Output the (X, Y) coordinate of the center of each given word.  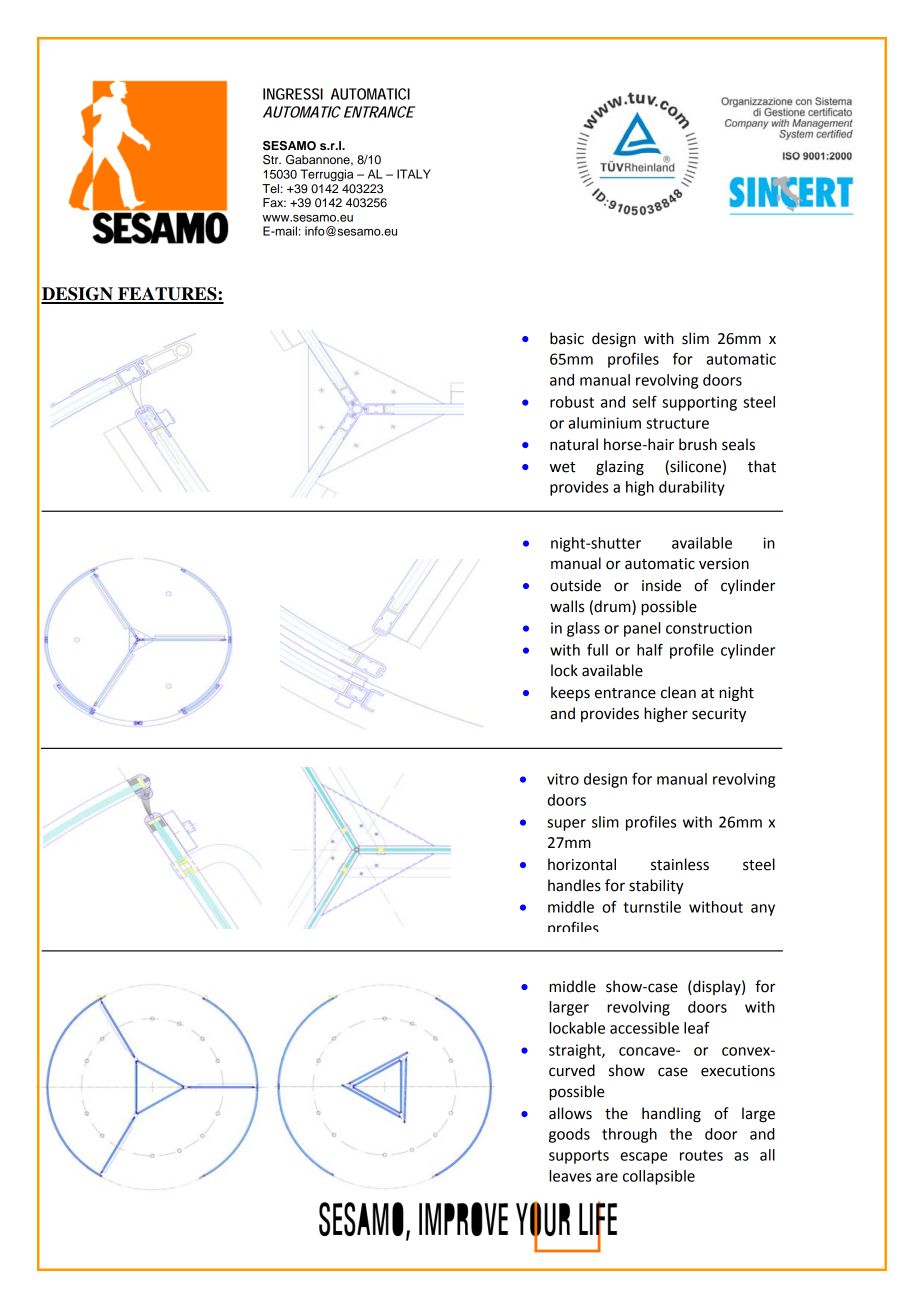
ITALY (414, 174)
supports (579, 1157)
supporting (699, 403)
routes (701, 1155)
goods (569, 1135)
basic (567, 338)
